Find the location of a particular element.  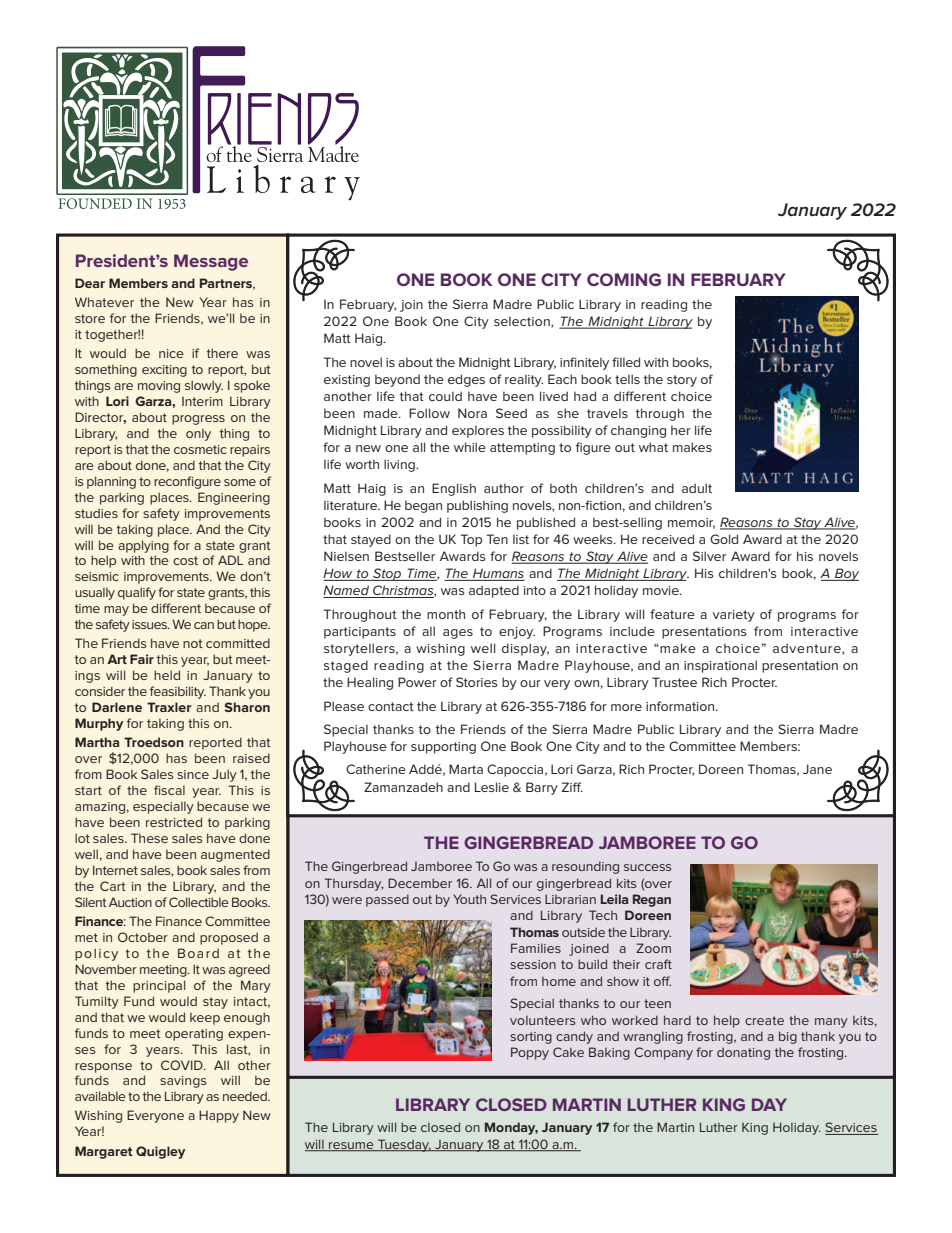

COMING is located at coordinates (624, 279).
